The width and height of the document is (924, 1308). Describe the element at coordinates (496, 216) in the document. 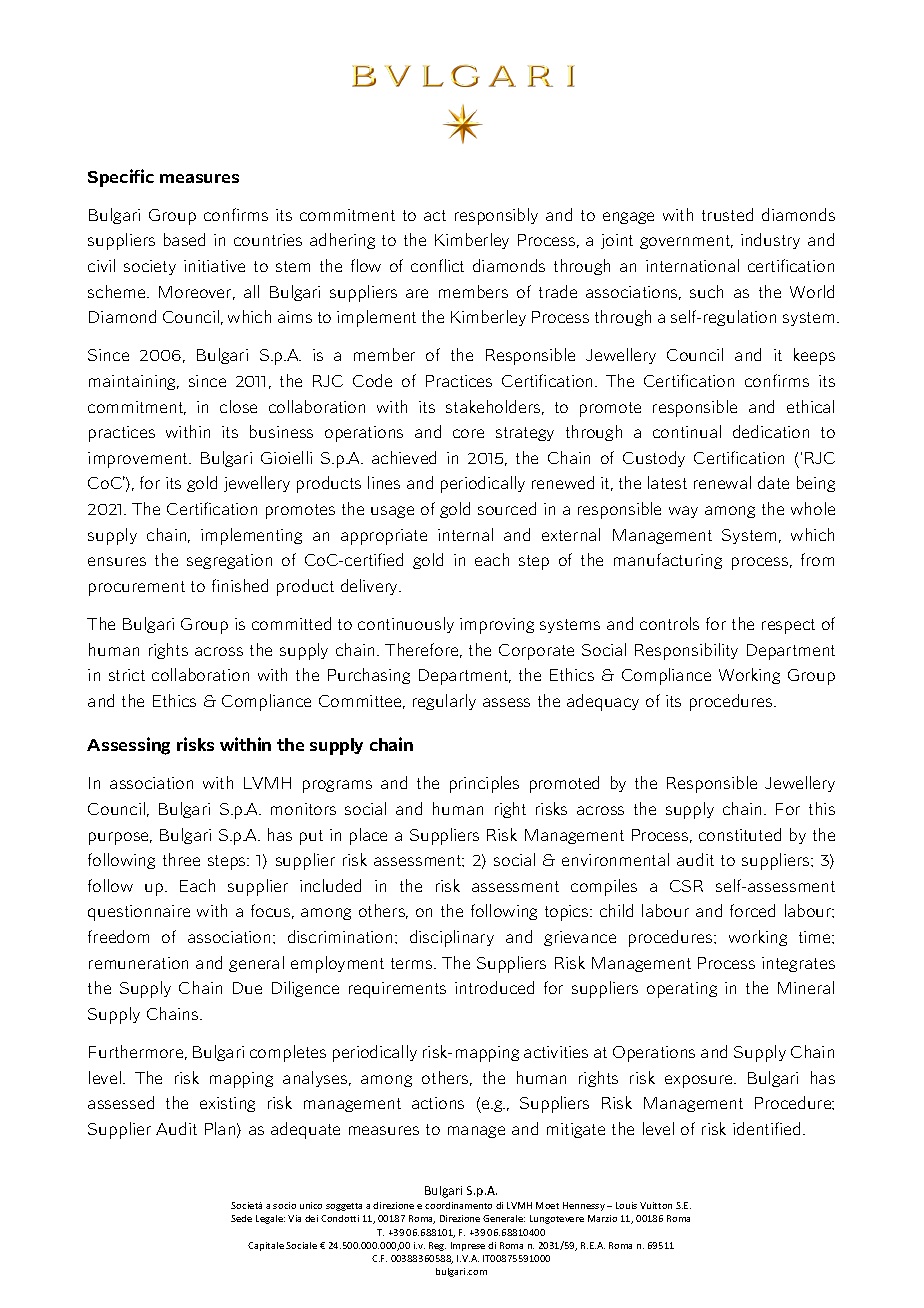

I see `responsibly` at that location.
